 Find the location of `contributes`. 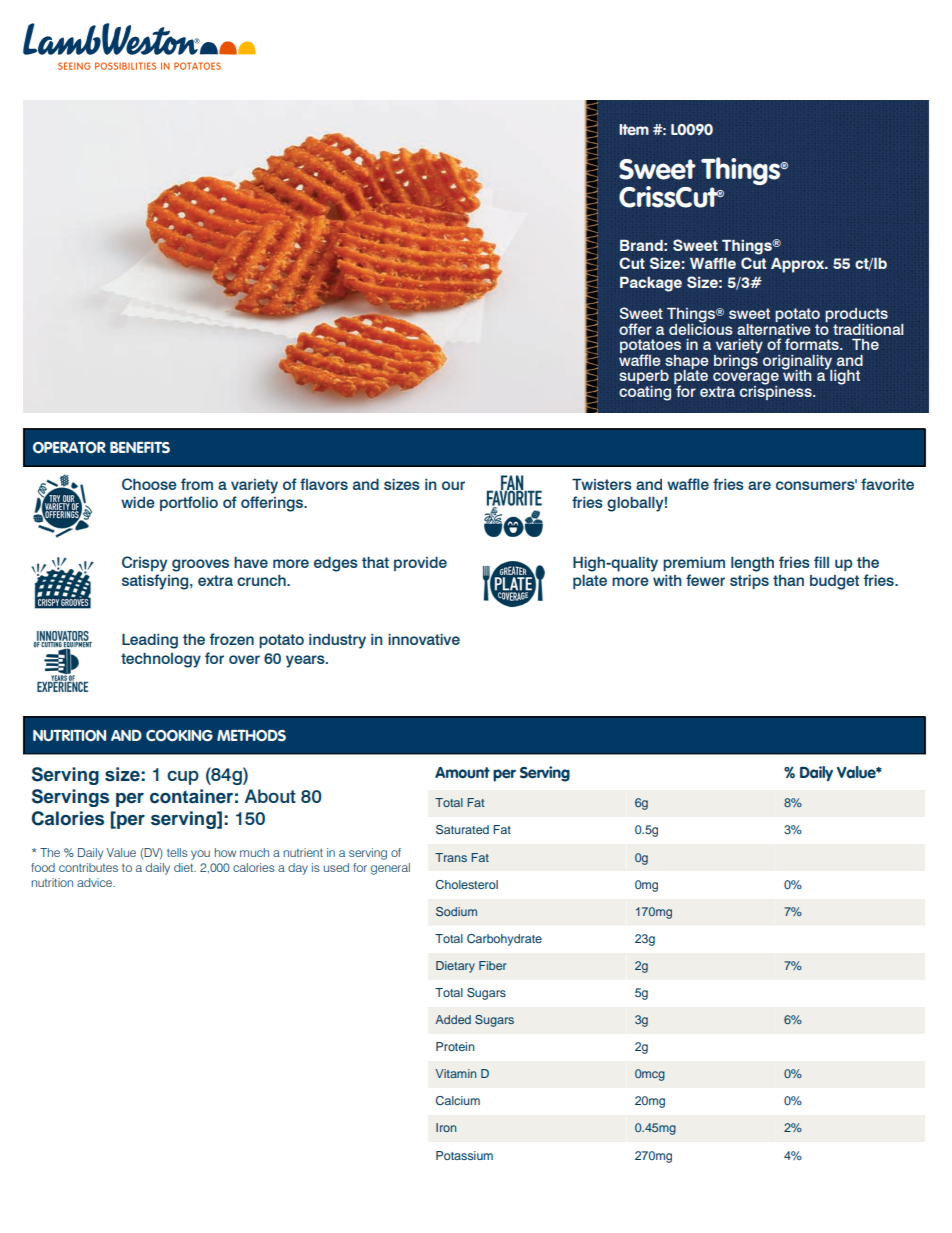

contributes is located at coordinates (88, 867).
